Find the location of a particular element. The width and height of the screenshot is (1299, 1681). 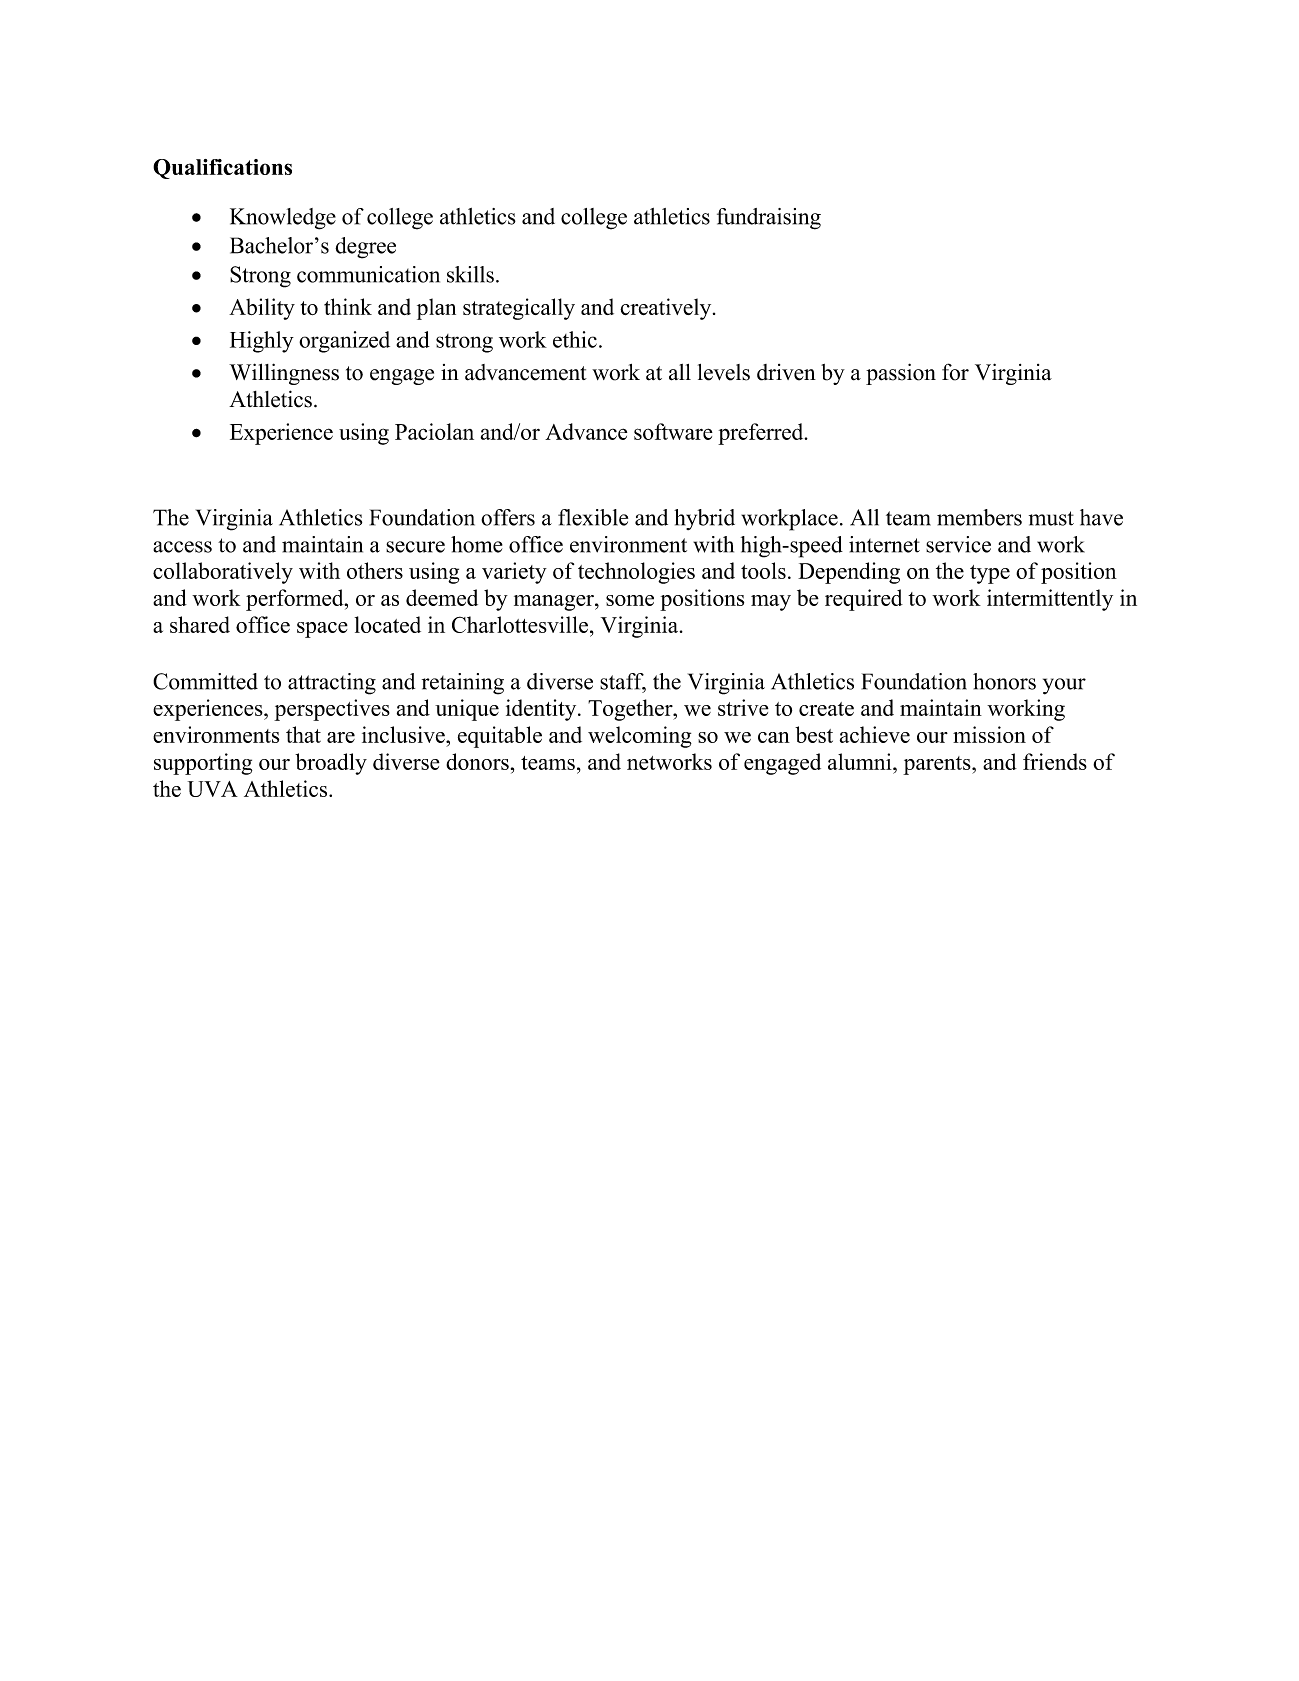

broadly is located at coordinates (331, 764).
